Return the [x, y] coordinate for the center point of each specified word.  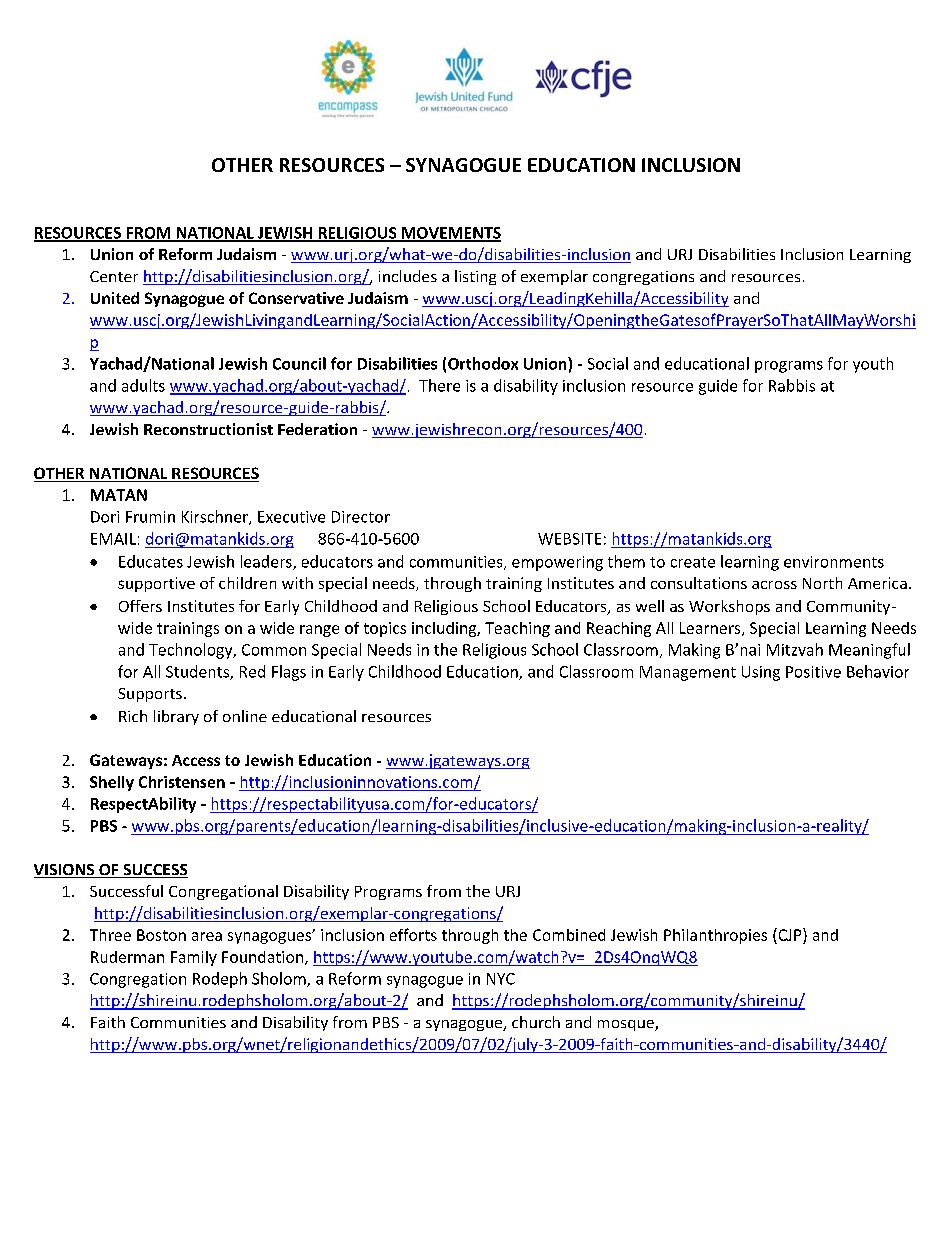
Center [114, 276]
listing [475, 277]
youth [873, 365]
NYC [501, 979]
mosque [627, 1025]
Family [194, 958]
